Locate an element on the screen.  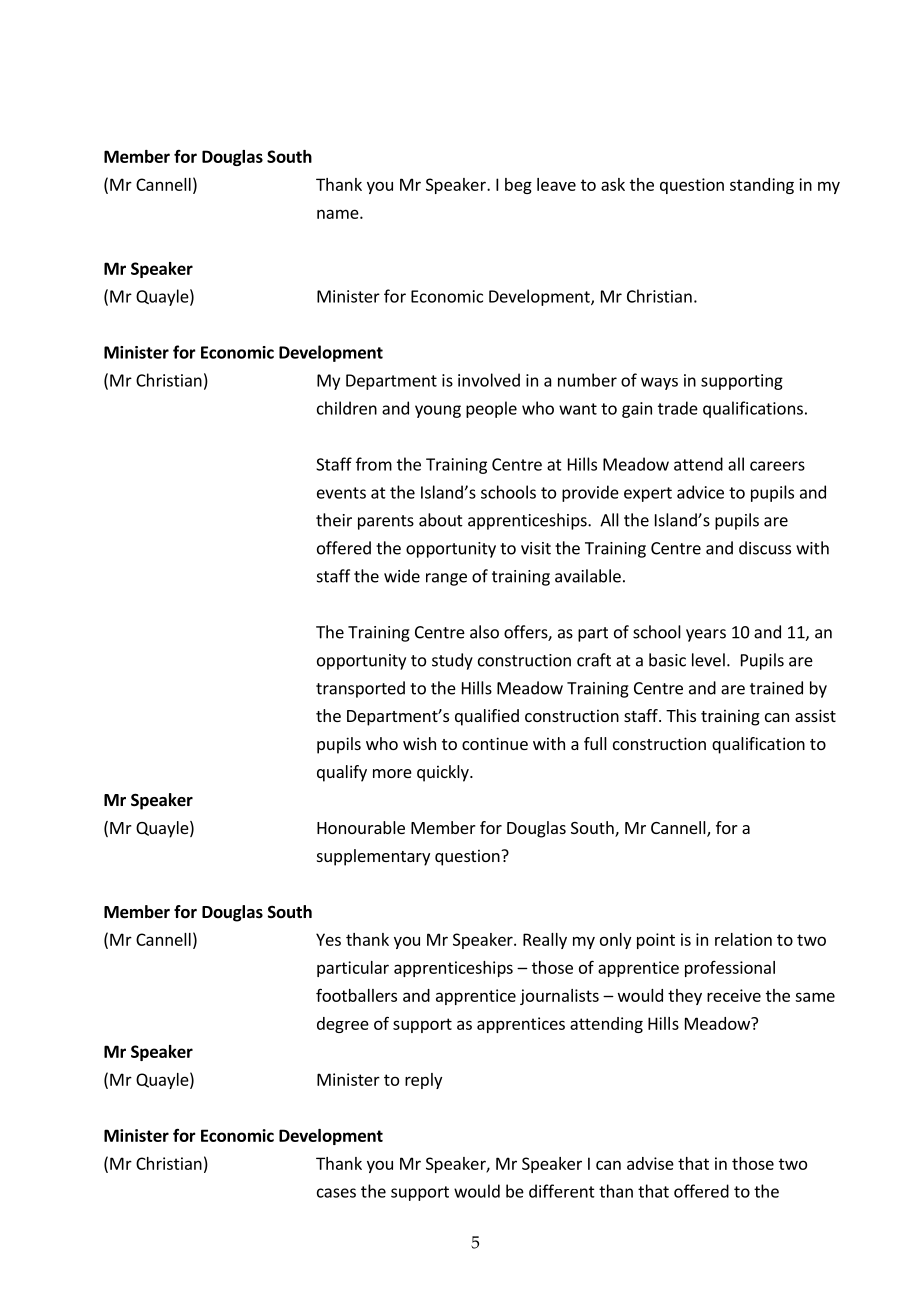
craft is located at coordinates (594, 660).
